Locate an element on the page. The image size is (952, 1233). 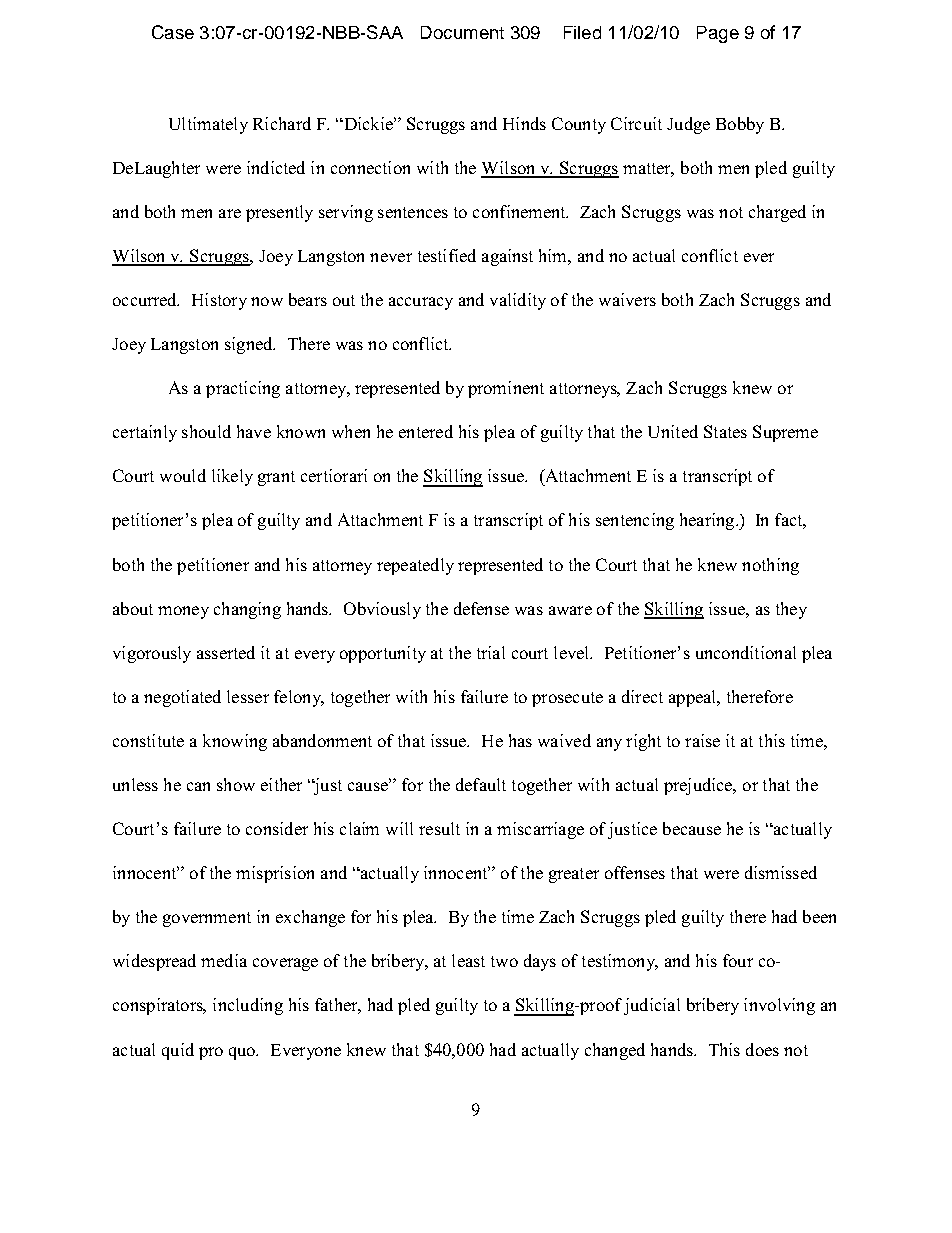
unconditional is located at coordinates (746, 652).
